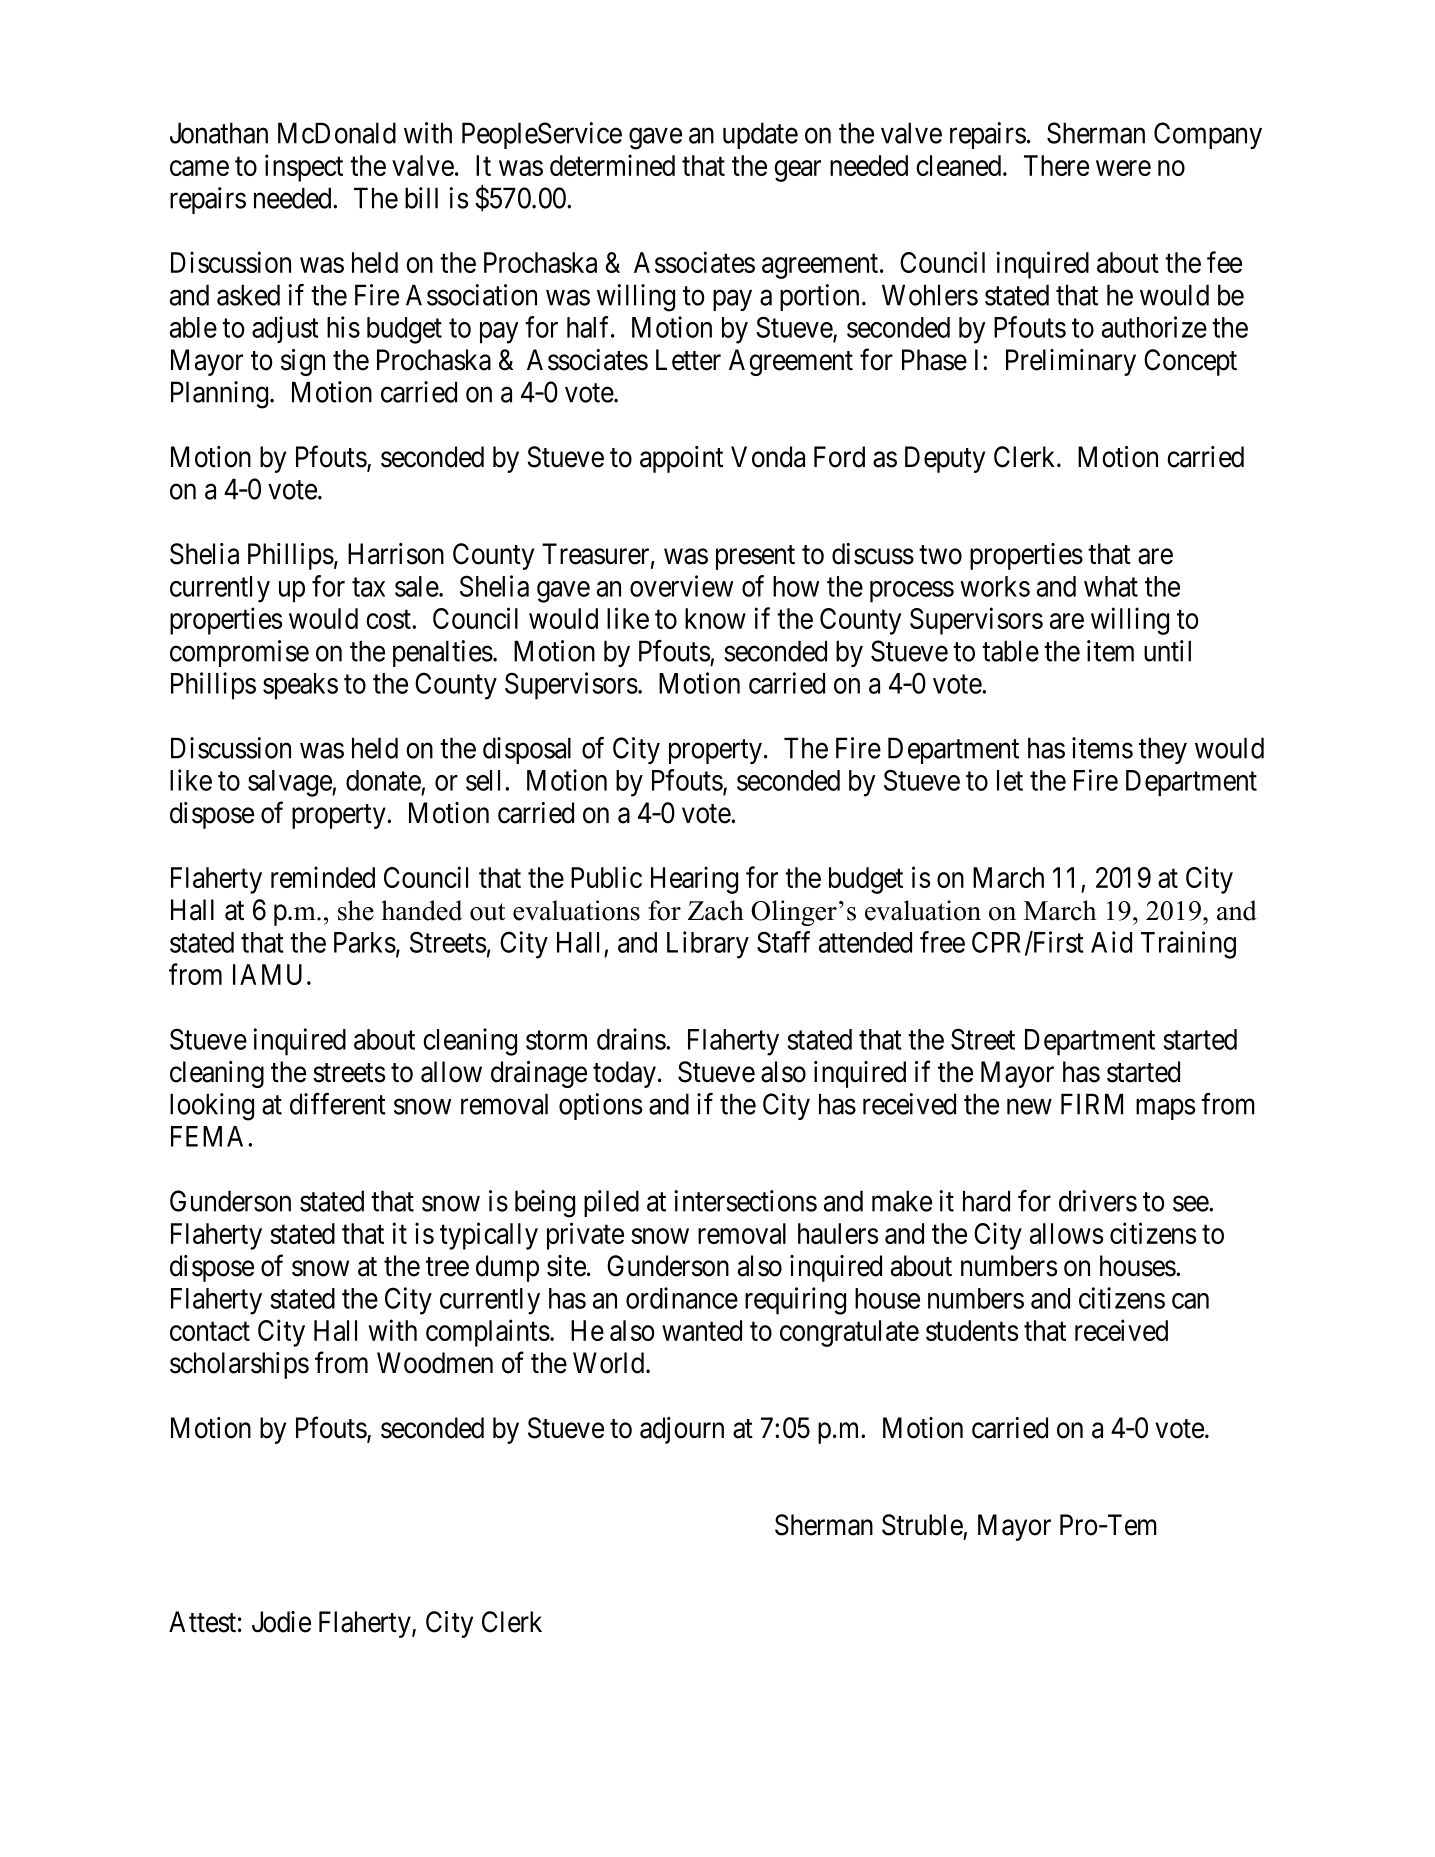  What do you see at coordinates (1163, 750) in the document?
I see `they` at bounding box center [1163, 750].
